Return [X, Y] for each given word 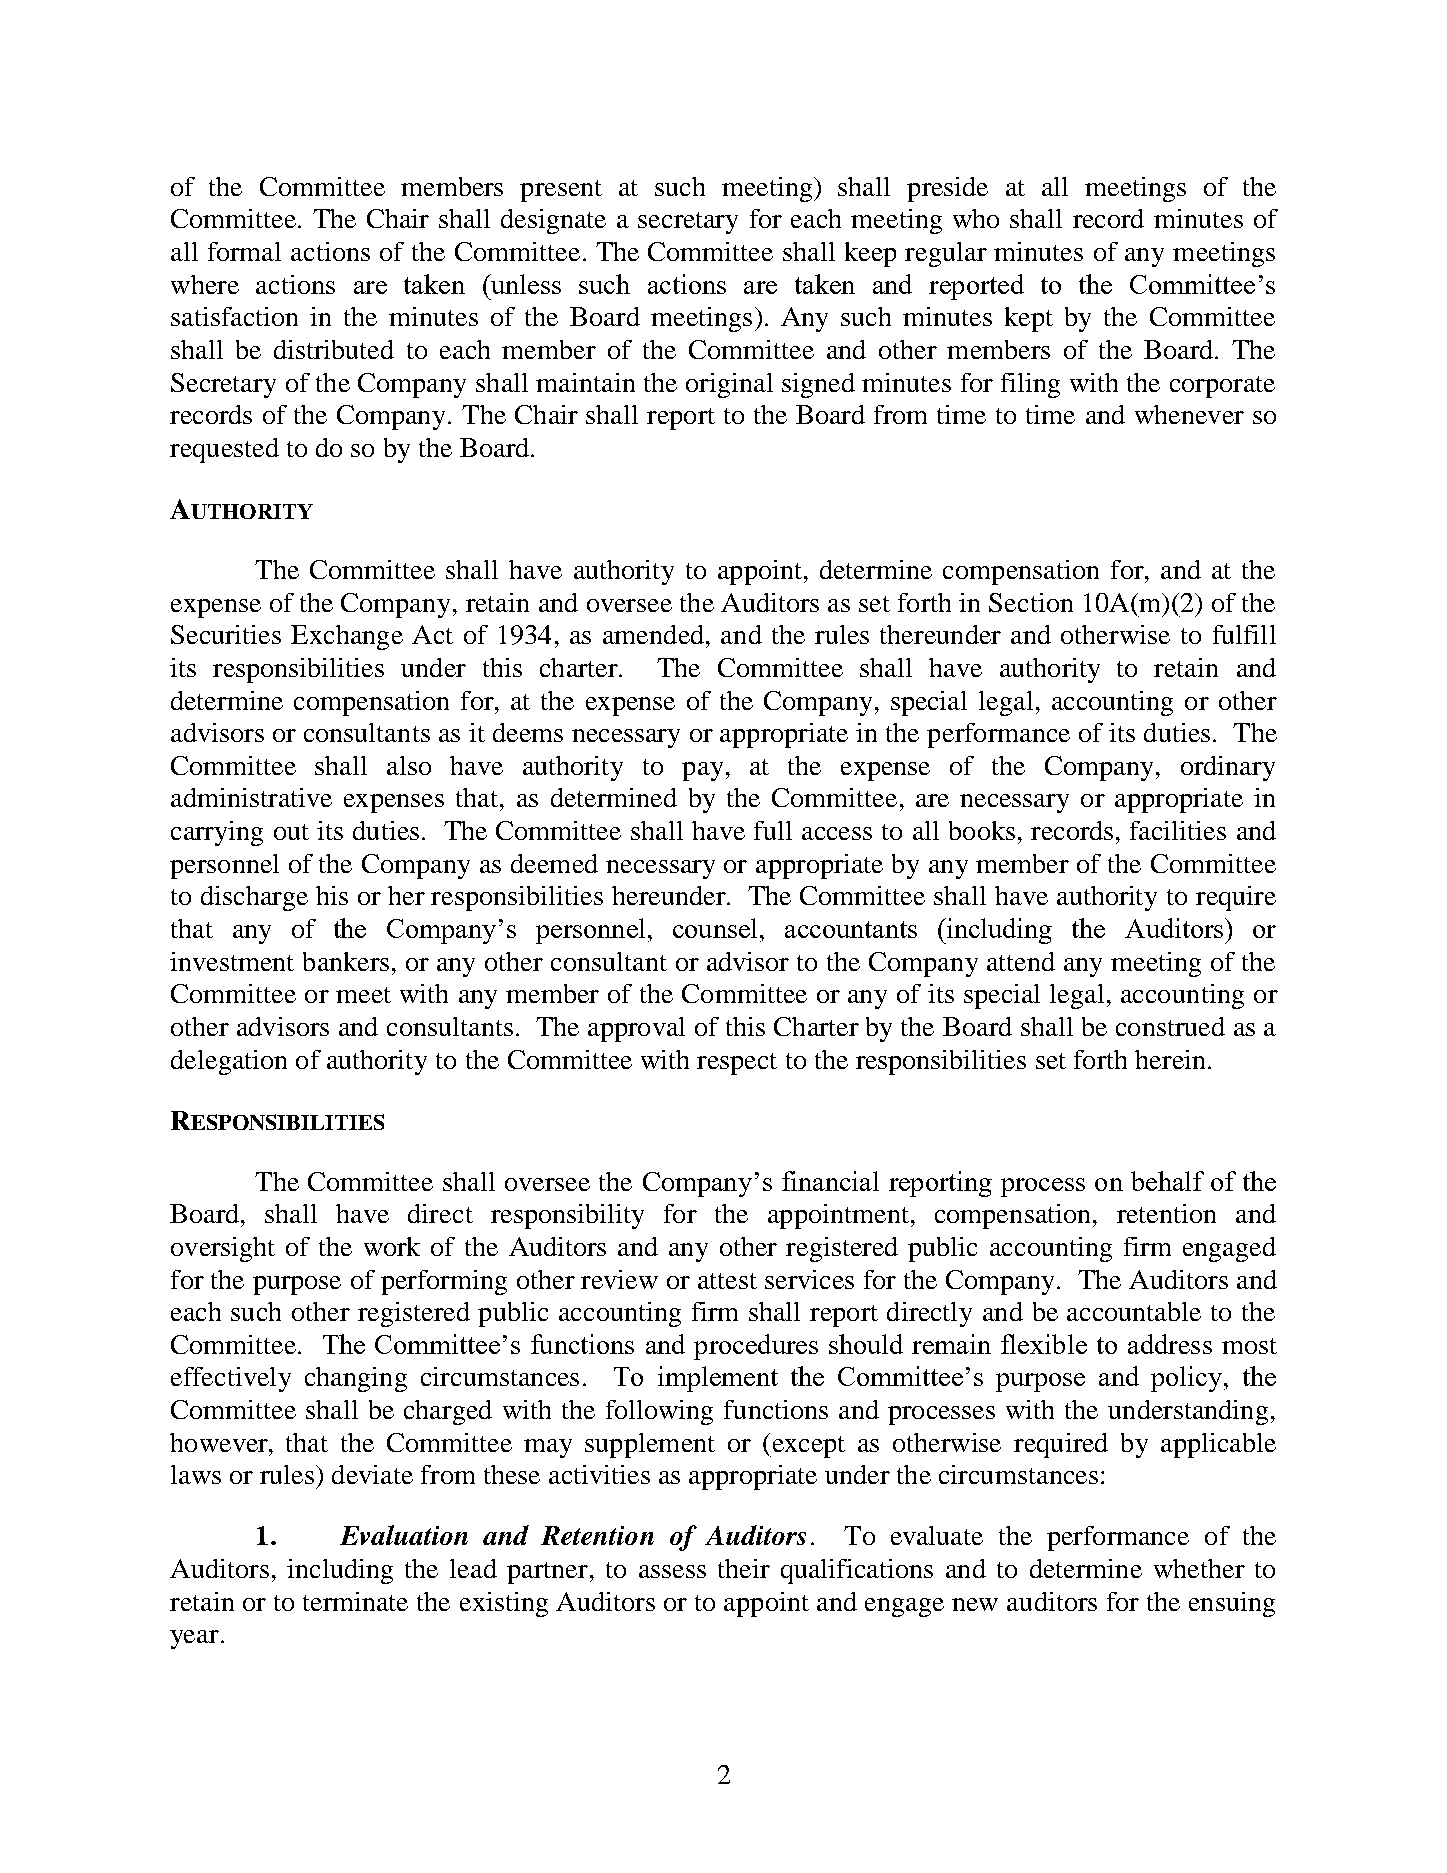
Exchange [347, 637]
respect [737, 1064]
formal [244, 251]
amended [653, 634]
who [976, 218]
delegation [229, 1062]
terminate [355, 1601]
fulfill [1244, 634]
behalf [1167, 1181]
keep [870, 254]
